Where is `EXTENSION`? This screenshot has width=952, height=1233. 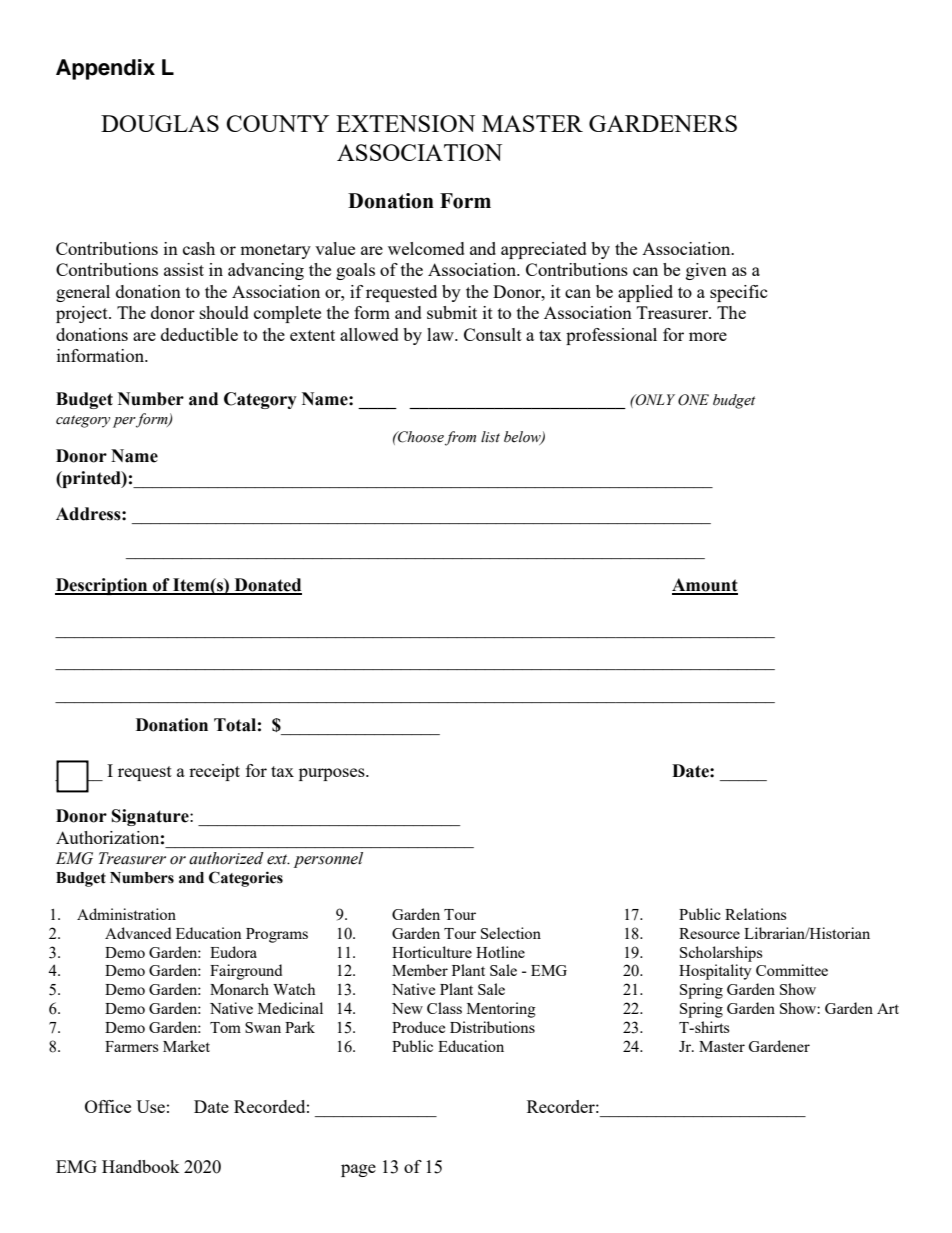 EXTENSION is located at coordinates (405, 123).
